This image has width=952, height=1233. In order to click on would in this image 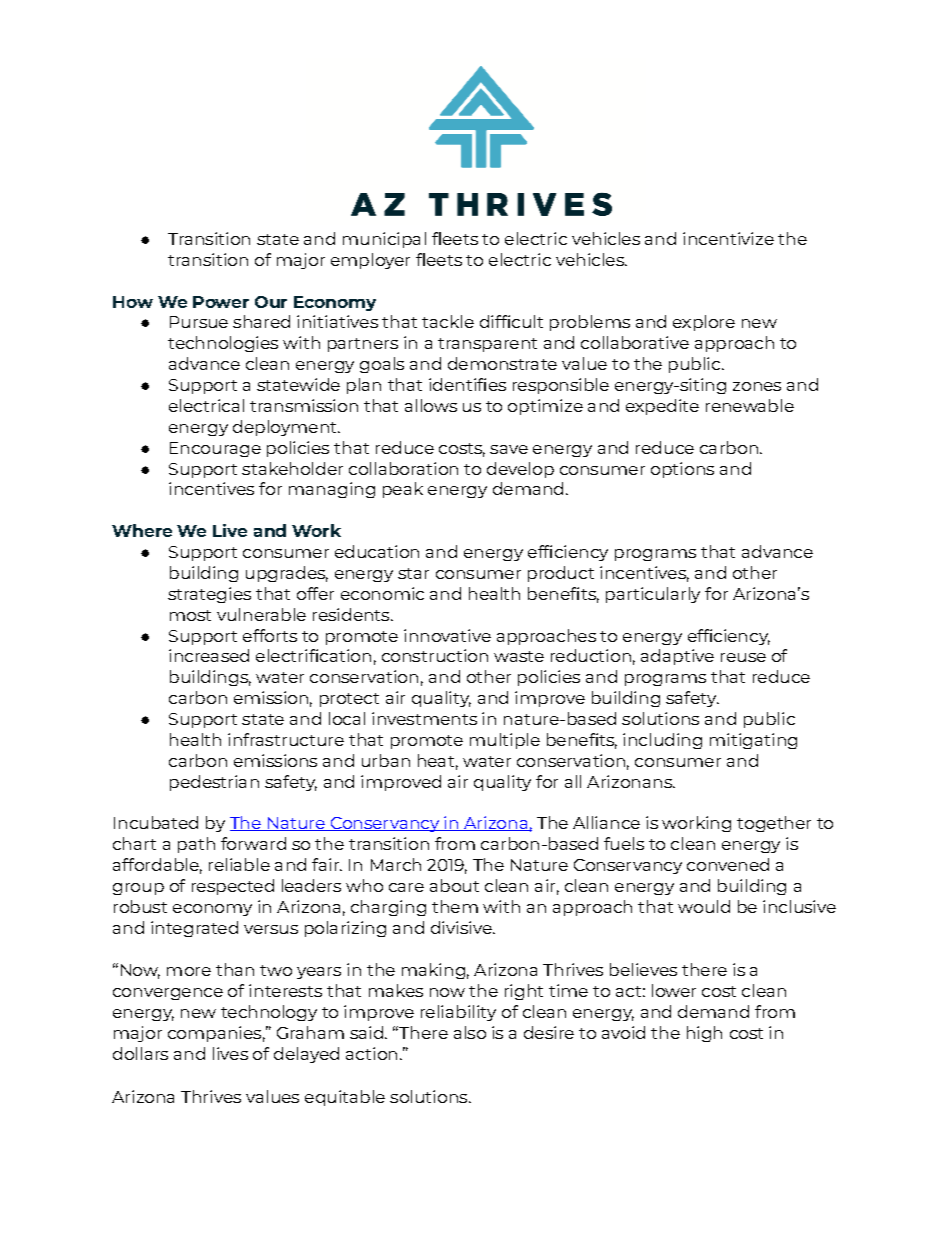, I will do `click(704, 906)`.
